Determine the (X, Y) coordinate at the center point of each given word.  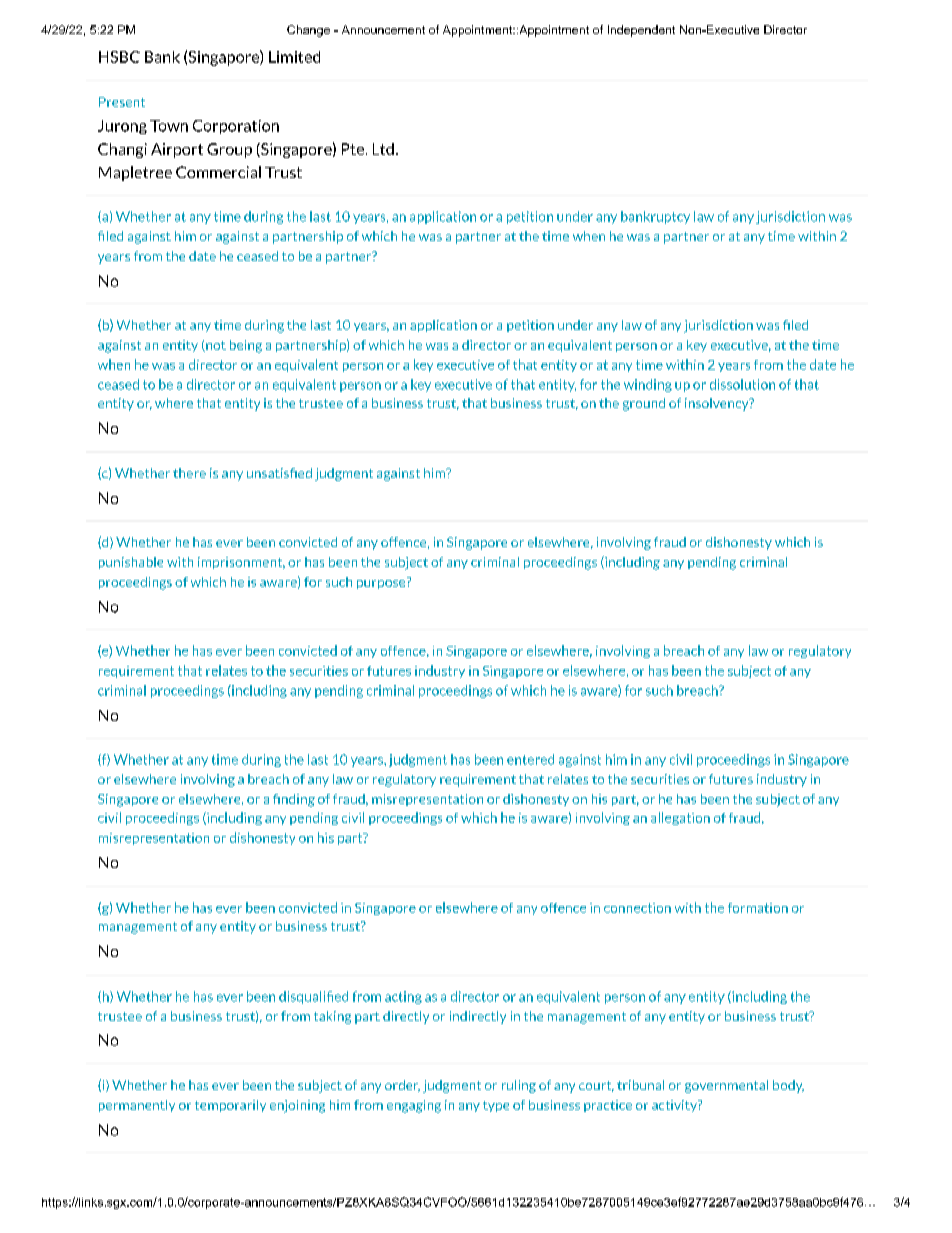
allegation (680, 818)
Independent (641, 31)
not (215, 346)
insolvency (718, 404)
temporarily (230, 1106)
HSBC (119, 57)
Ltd (383, 149)
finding (294, 800)
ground (644, 404)
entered (530, 759)
